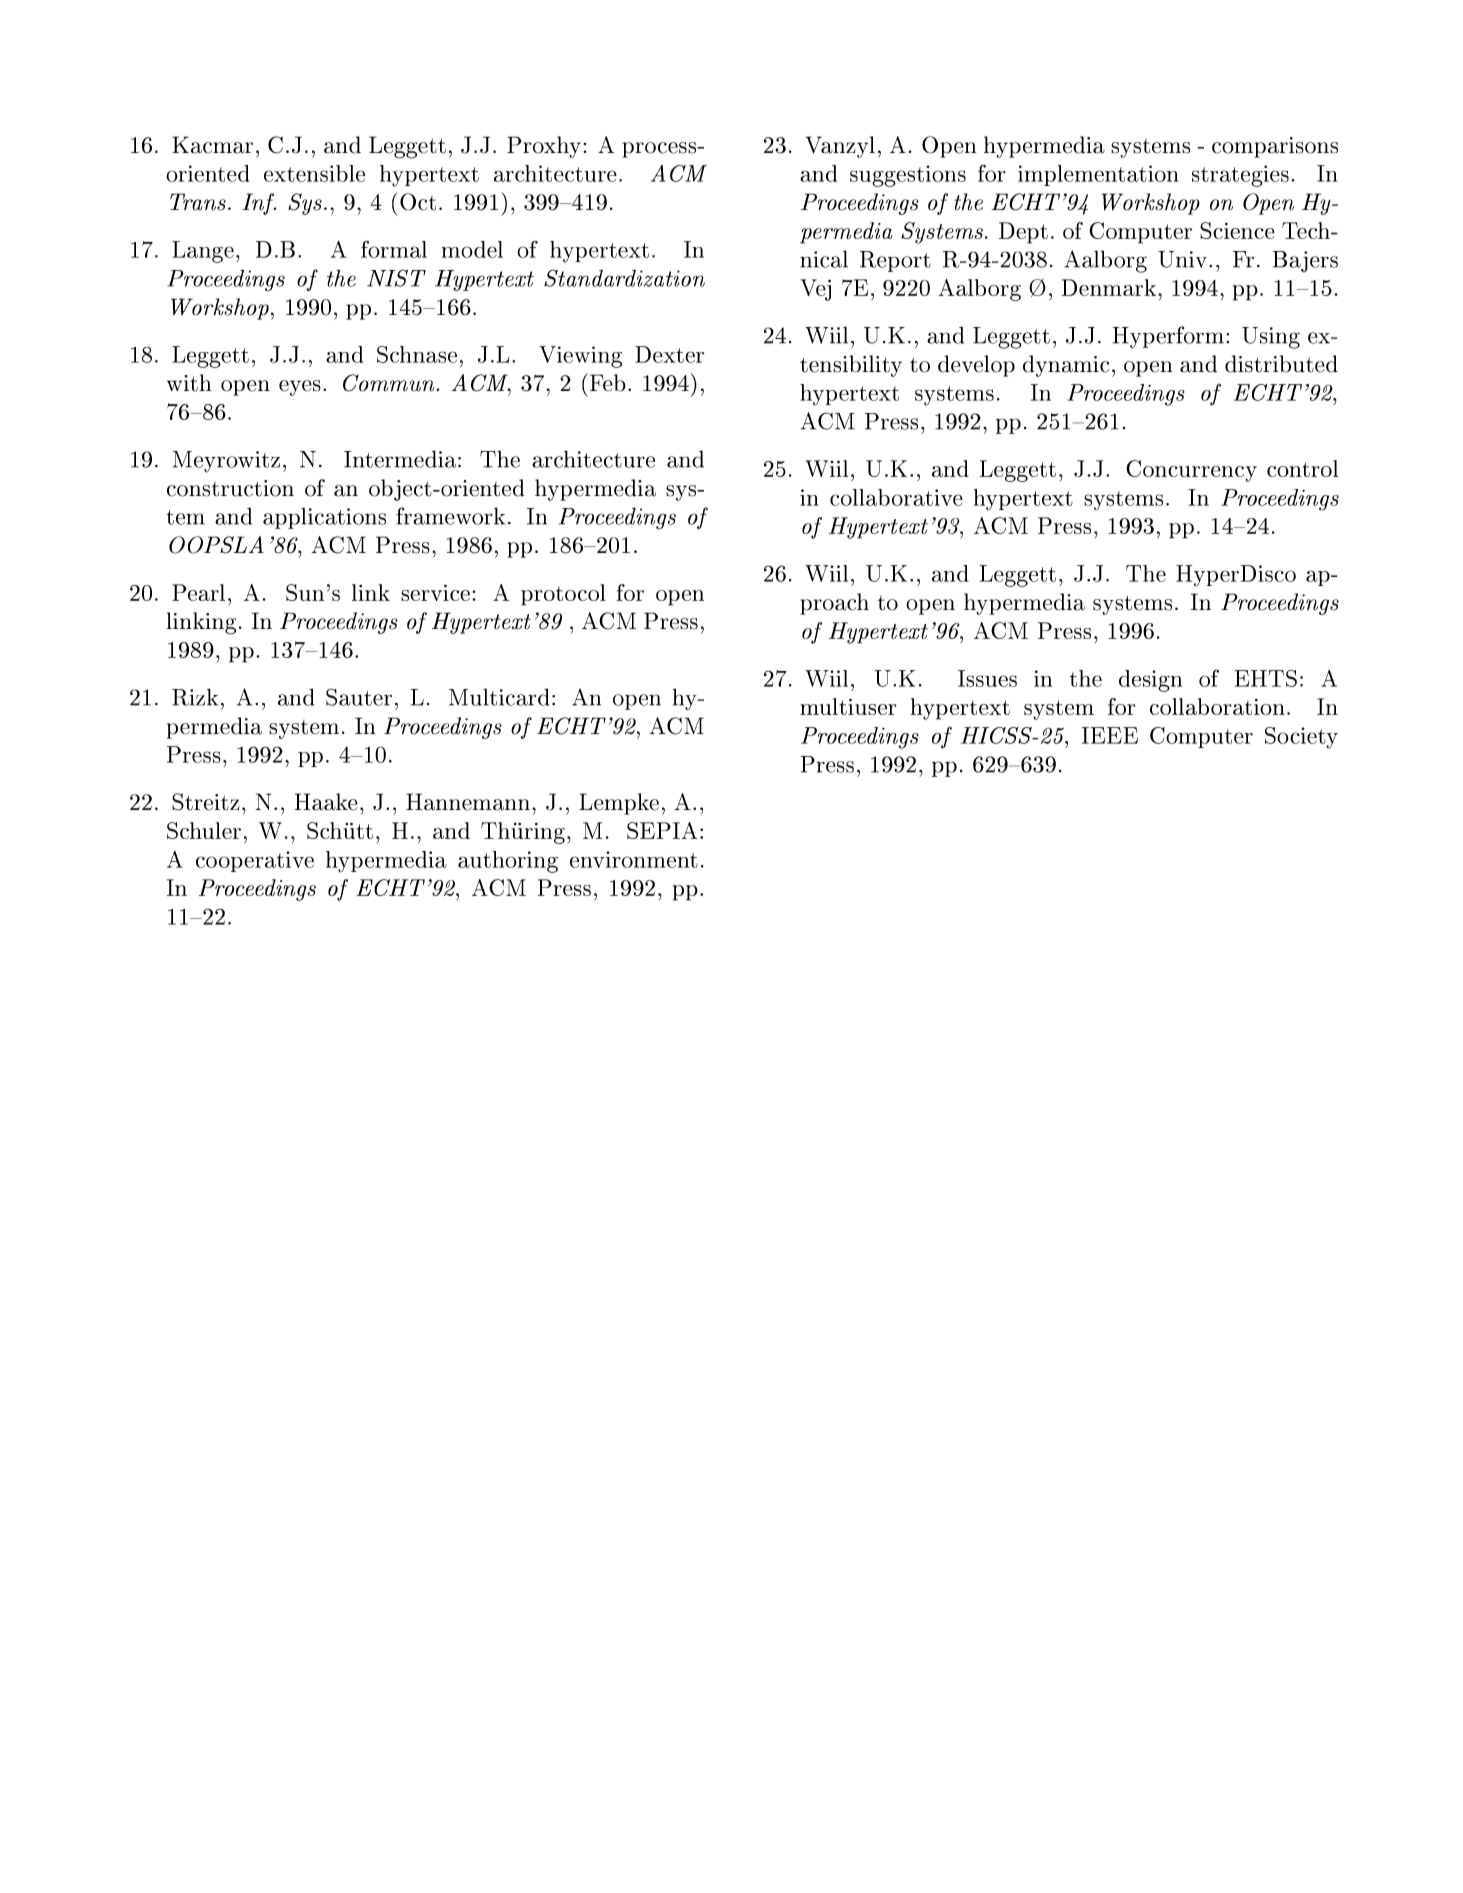  Describe the element at coordinates (255, 861) in the image. I see `cooperative` at that location.
